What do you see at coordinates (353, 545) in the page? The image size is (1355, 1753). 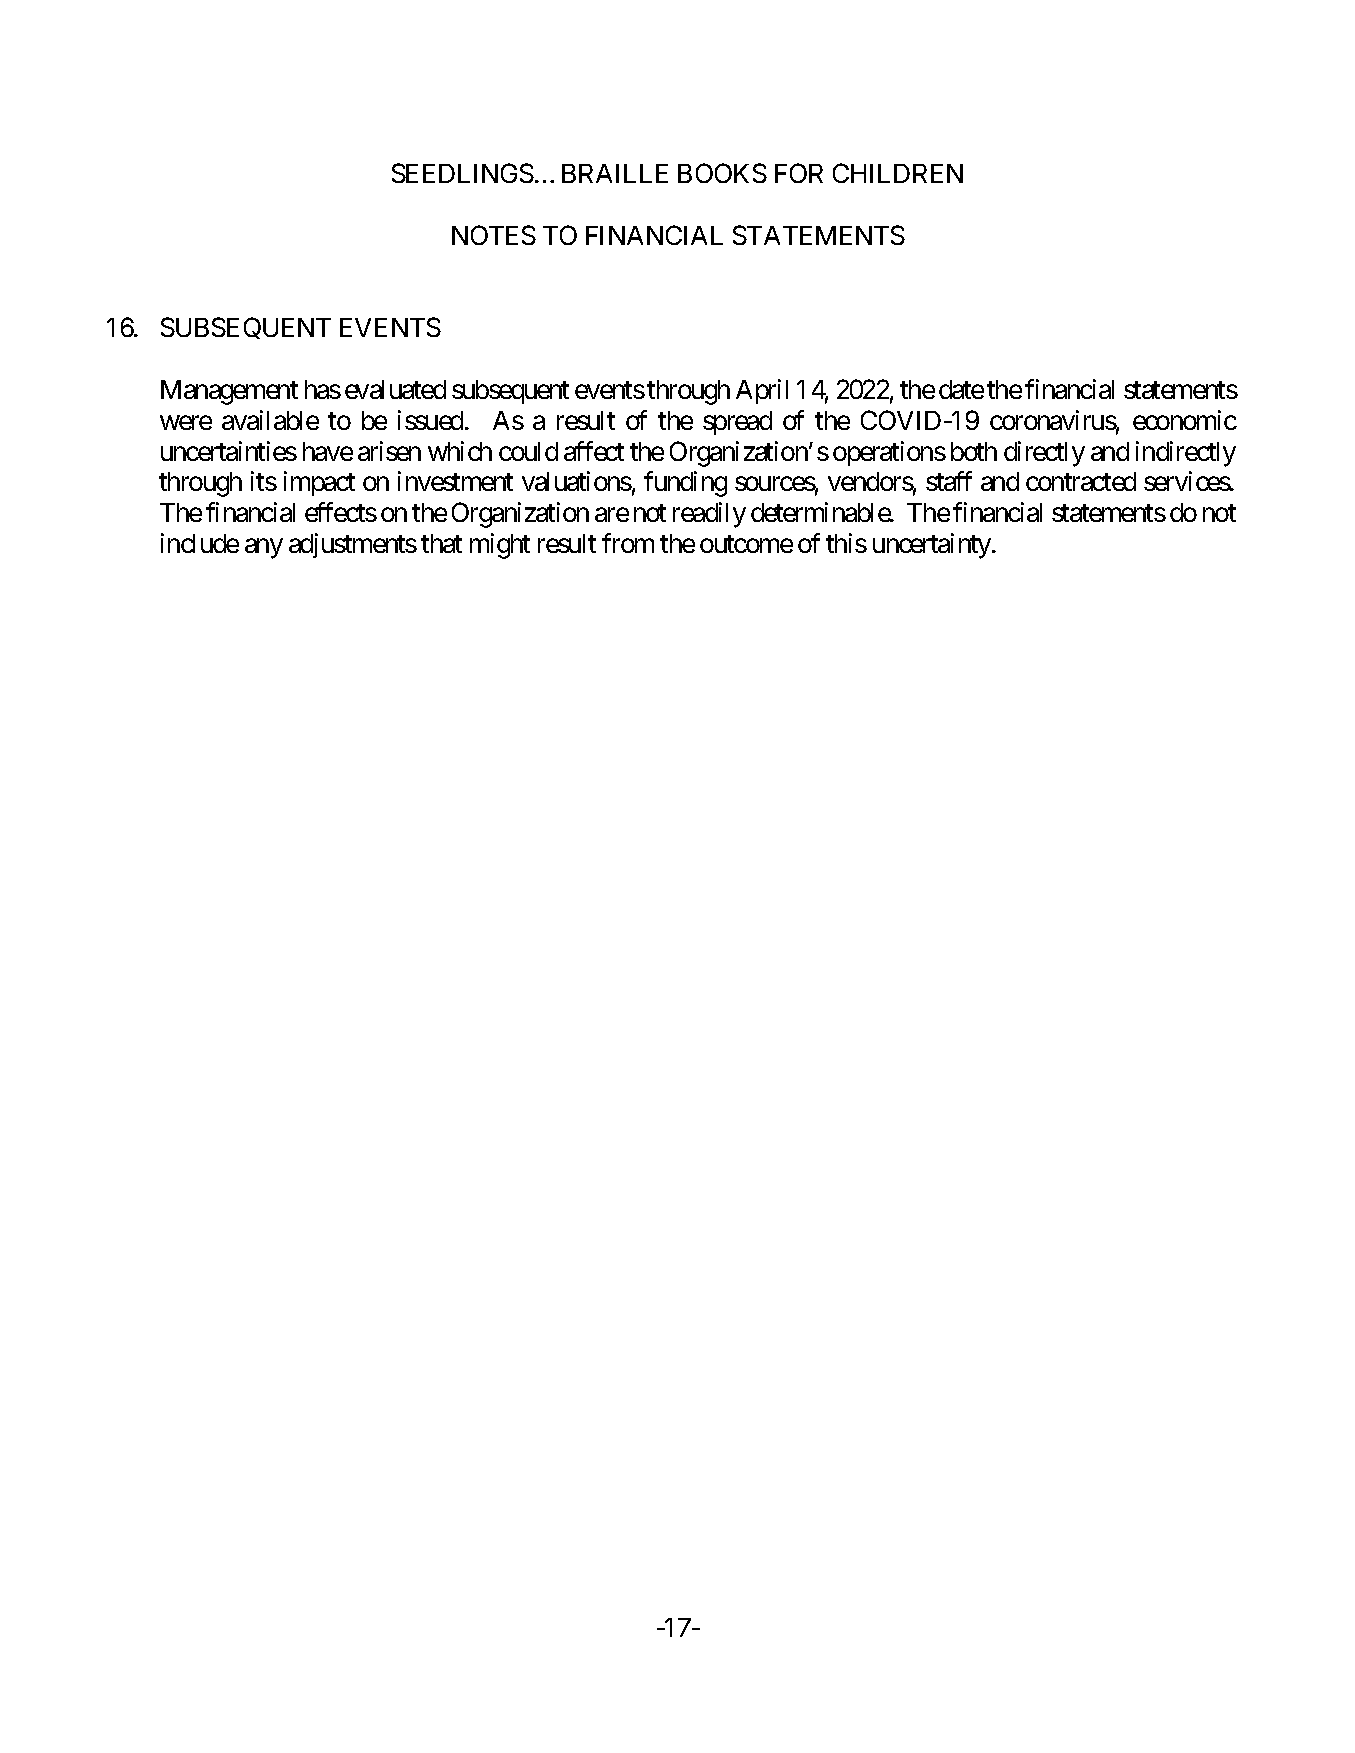 I see `adjustments` at bounding box center [353, 545].
